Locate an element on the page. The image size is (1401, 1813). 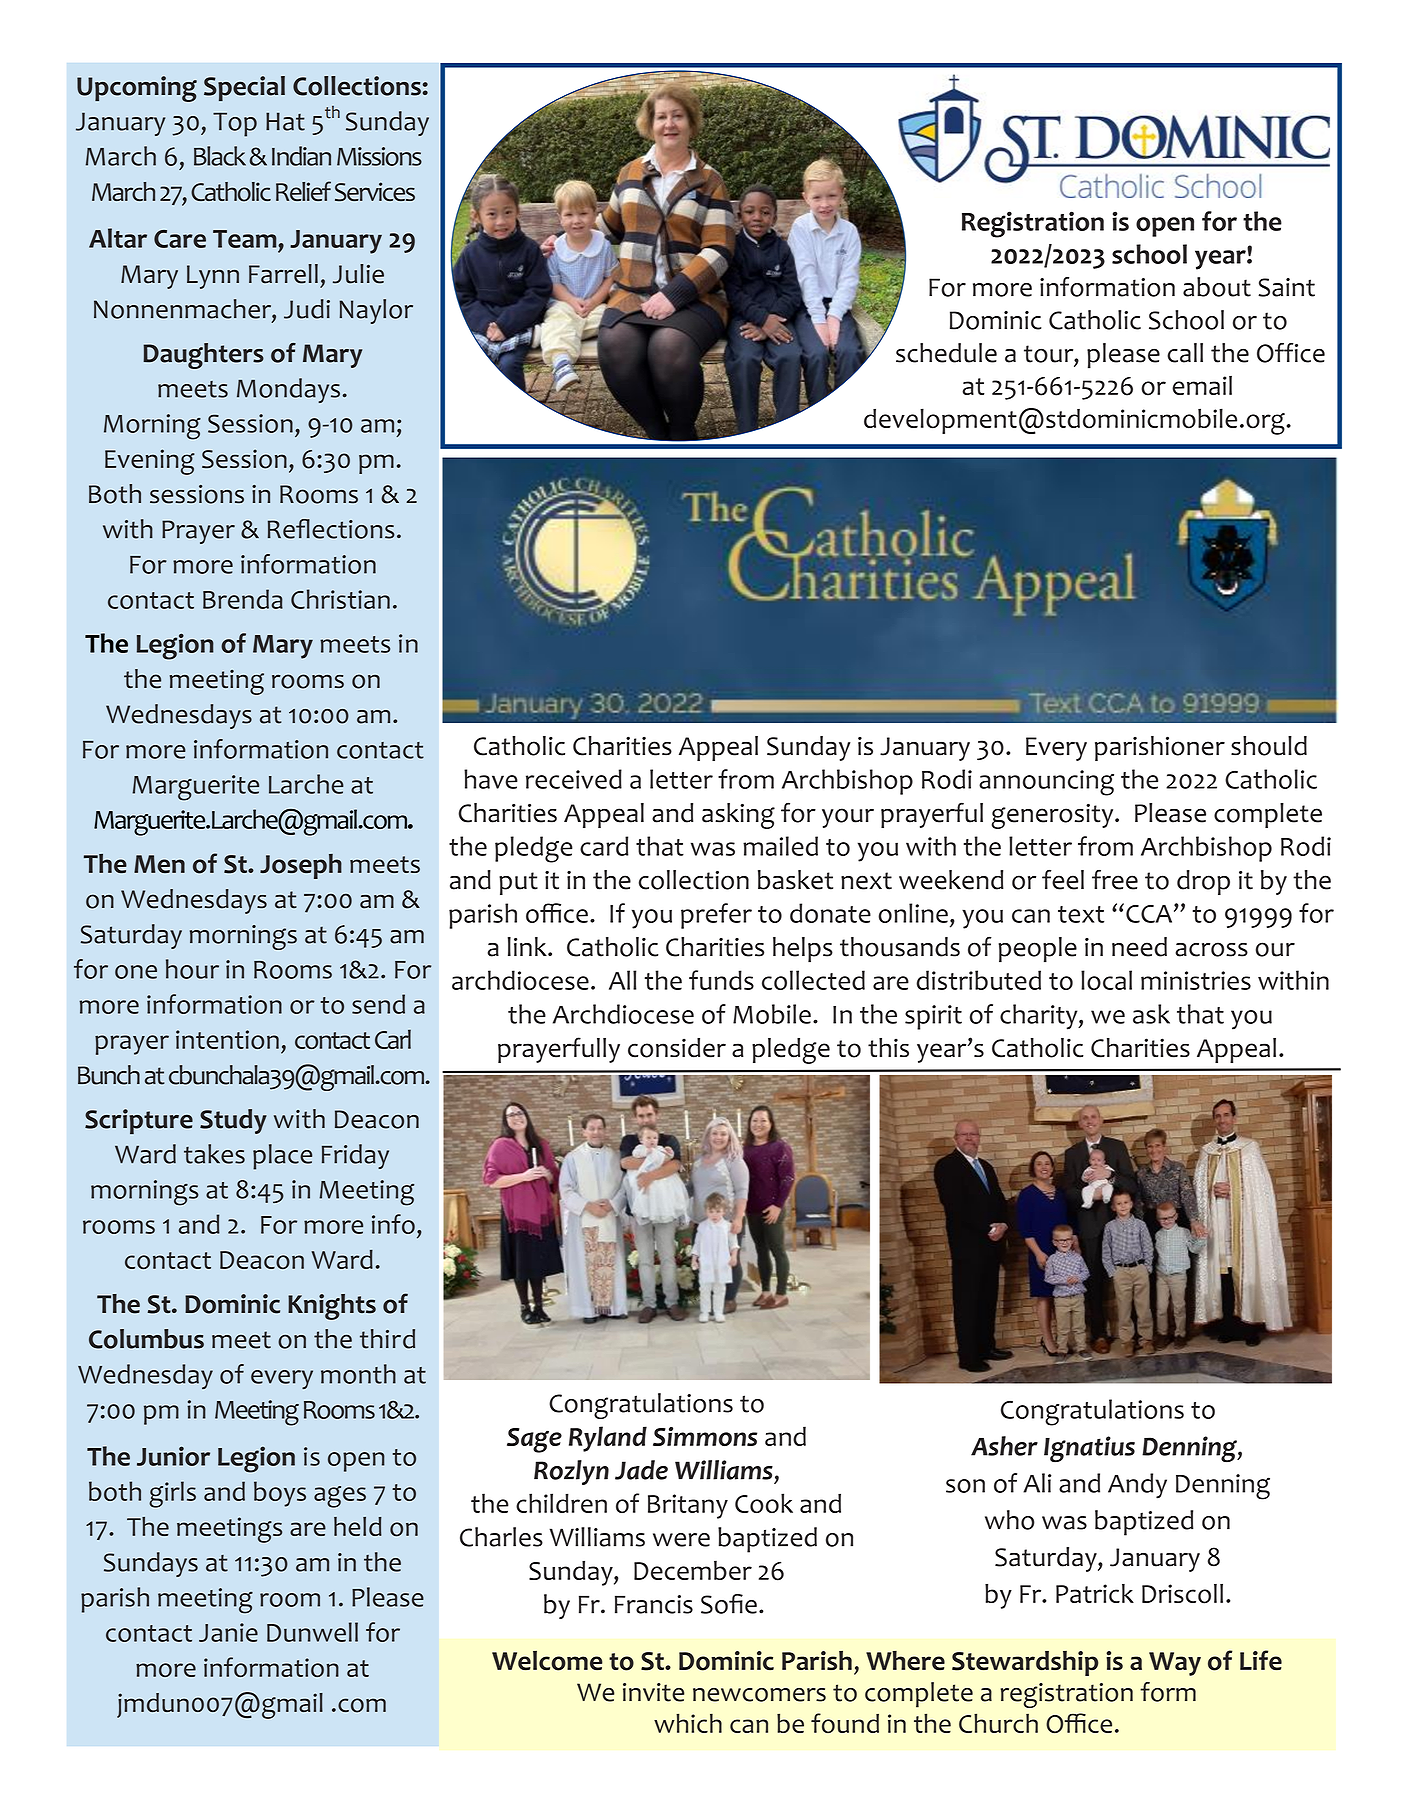
Missions is located at coordinates (379, 156).
